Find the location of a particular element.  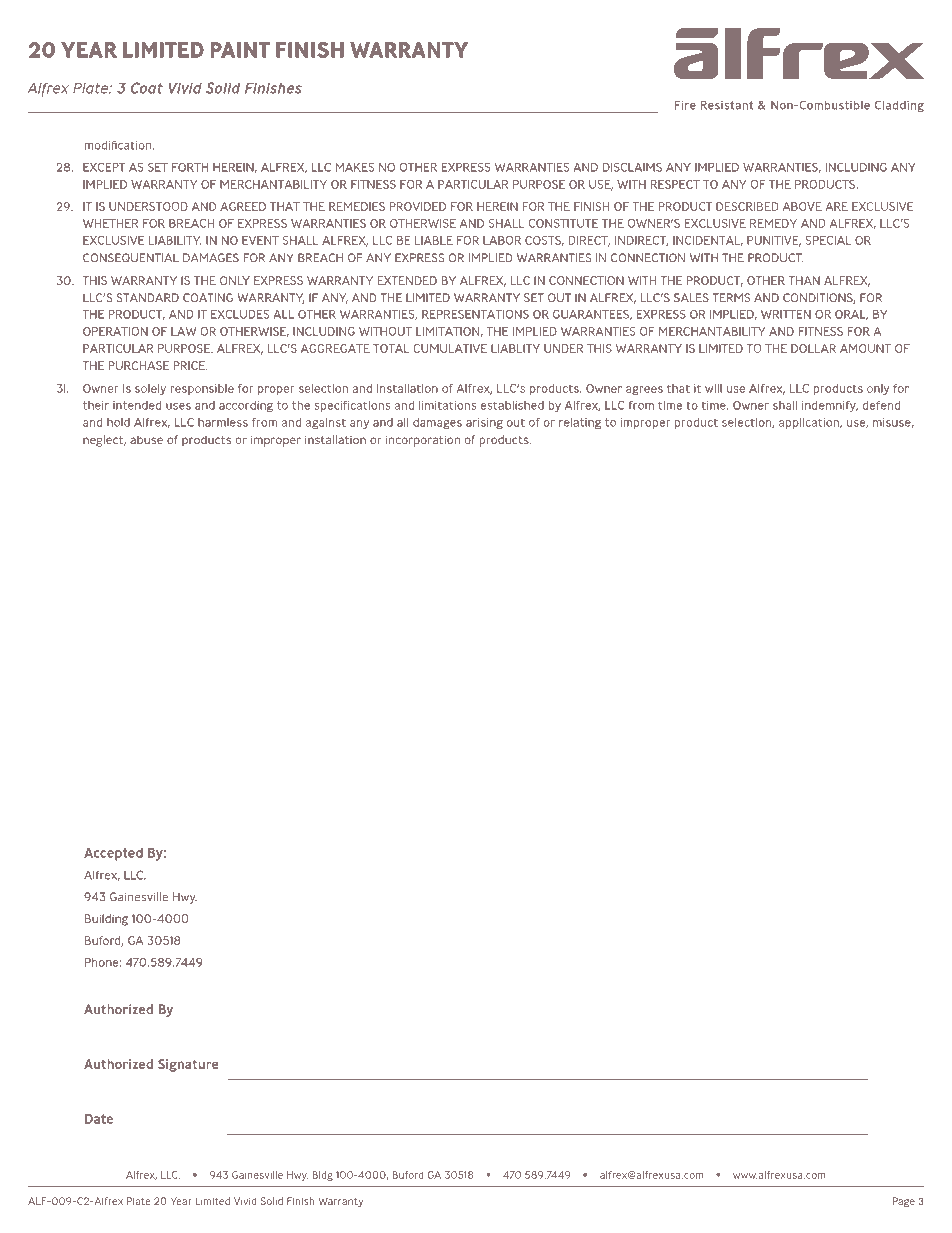

incorporation is located at coordinates (423, 441).
